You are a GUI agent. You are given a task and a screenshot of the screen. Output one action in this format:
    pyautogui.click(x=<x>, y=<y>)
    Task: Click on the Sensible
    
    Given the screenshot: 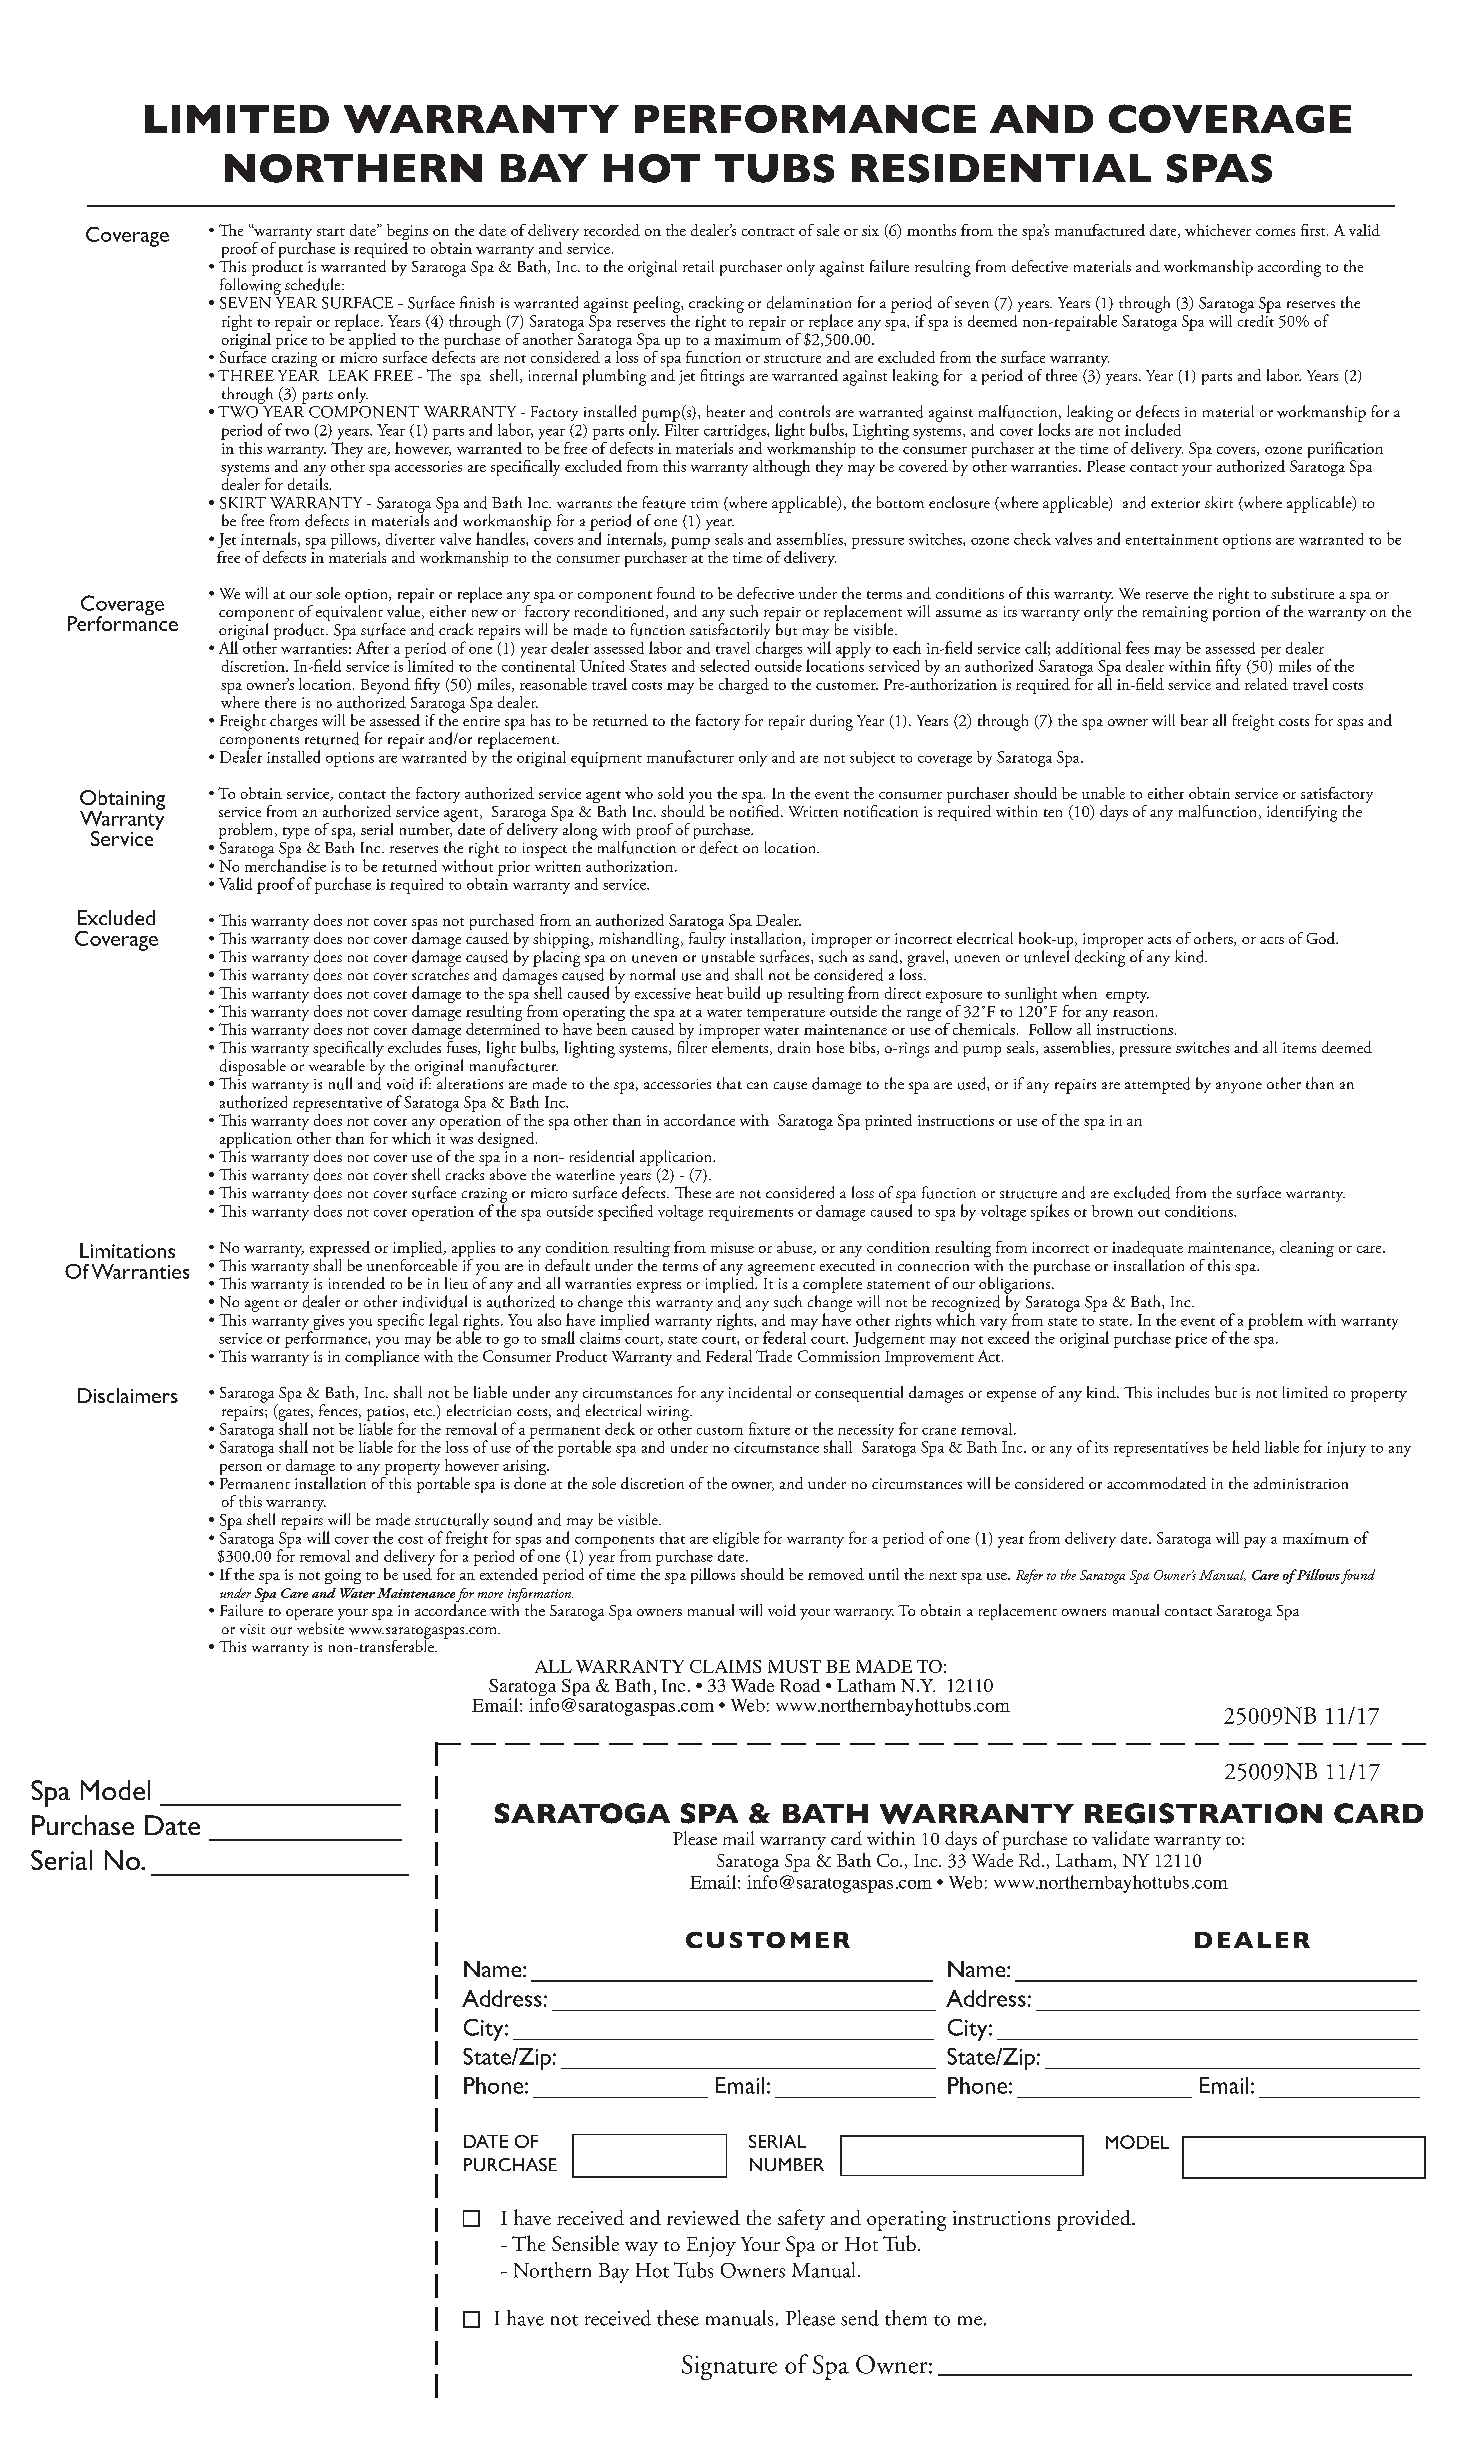 What is the action you would take?
    pyautogui.click(x=585, y=2243)
